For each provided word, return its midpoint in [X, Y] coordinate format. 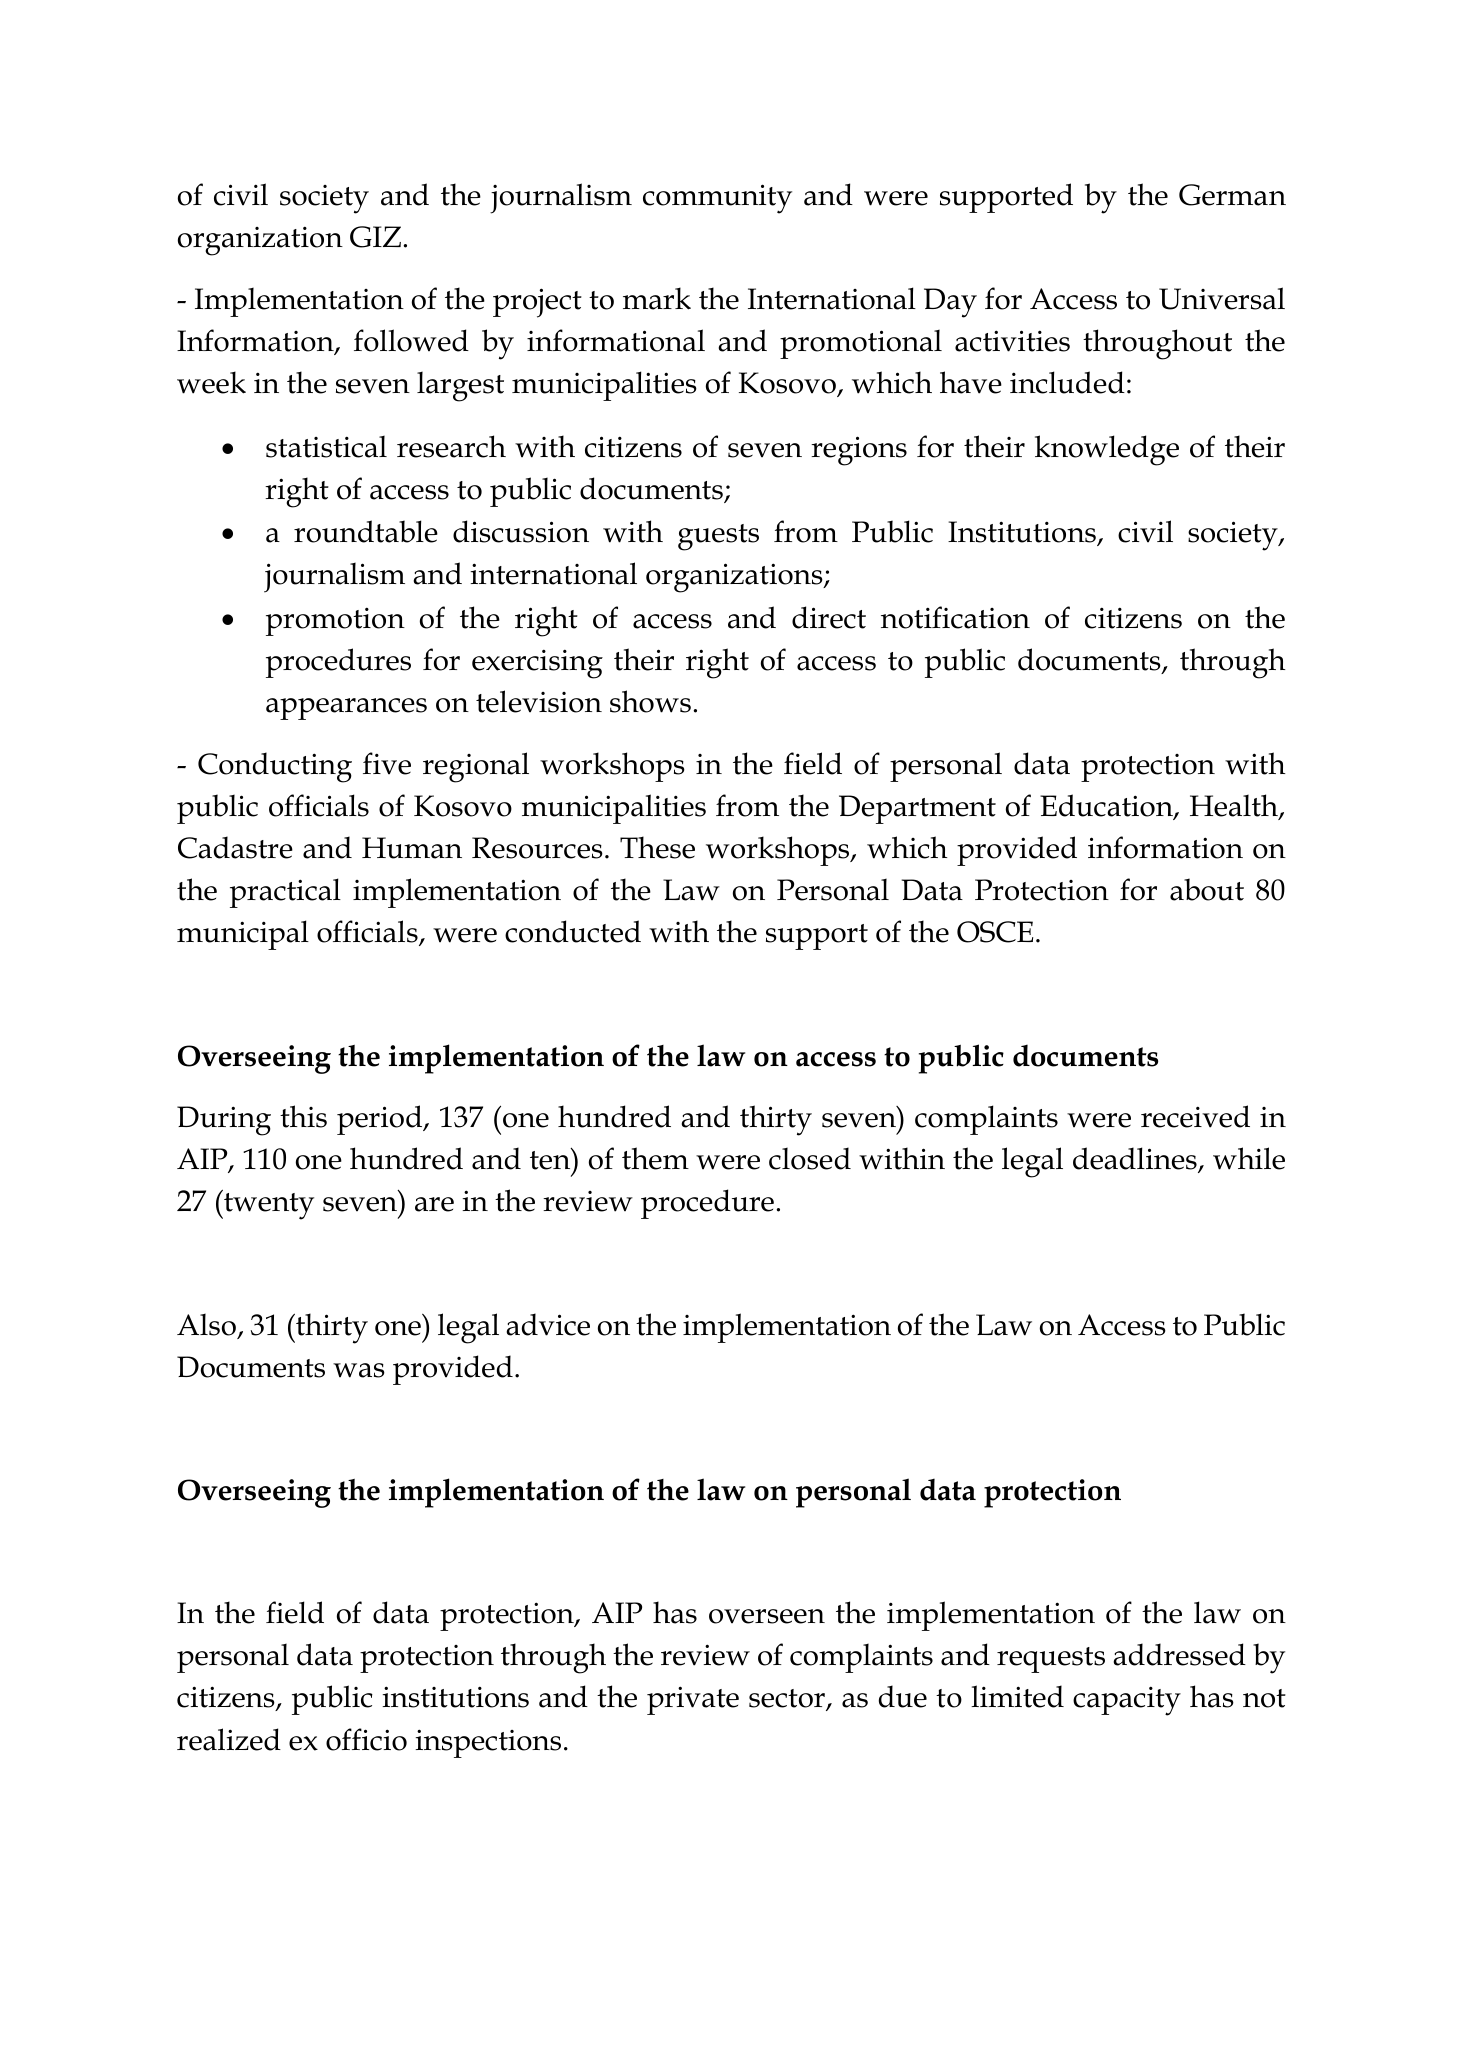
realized [229, 1739]
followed [411, 340]
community [717, 199]
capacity [1127, 1701]
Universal [1222, 298]
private [693, 1700]
